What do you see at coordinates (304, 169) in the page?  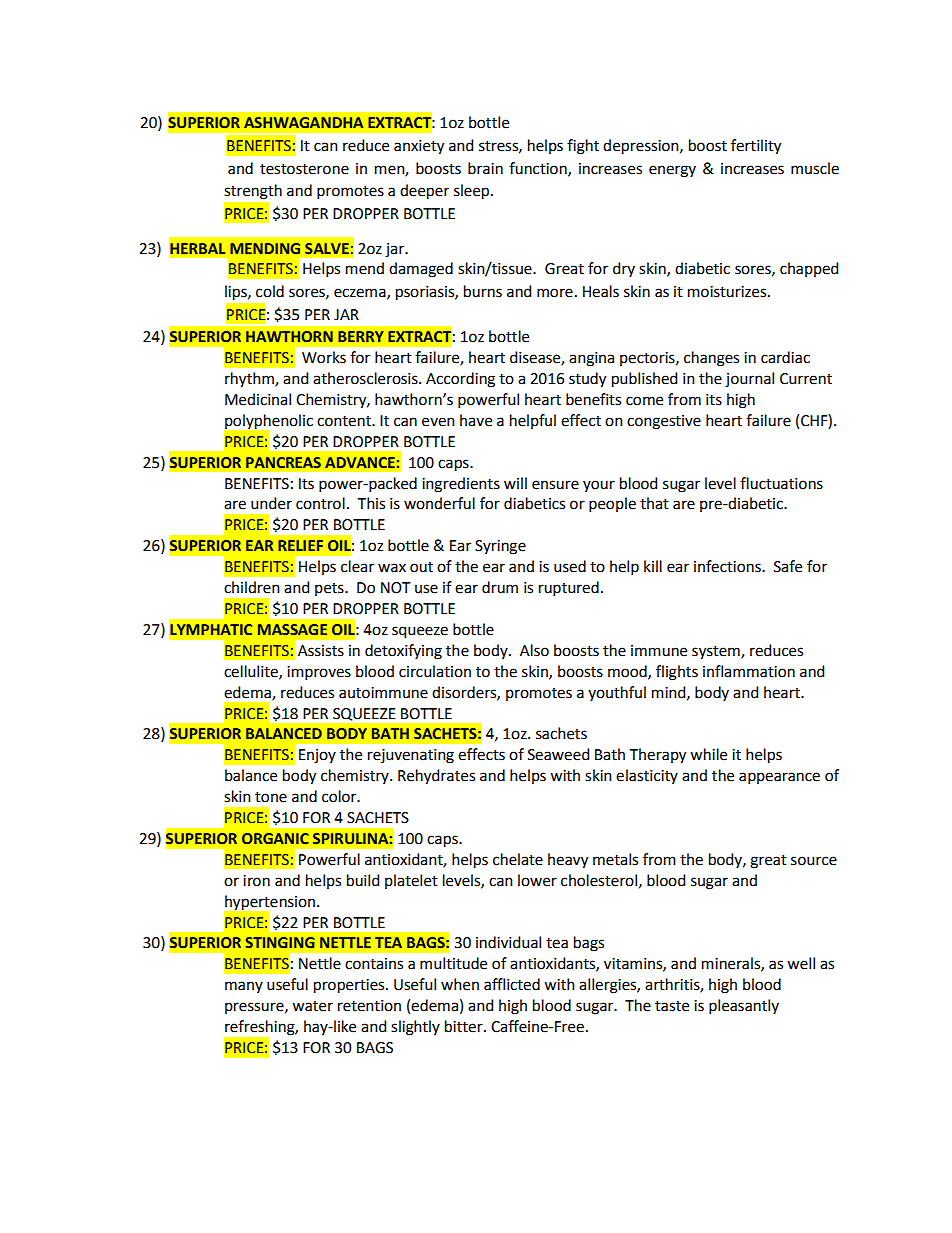 I see `testosterone` at bounding box center [304, 169].
